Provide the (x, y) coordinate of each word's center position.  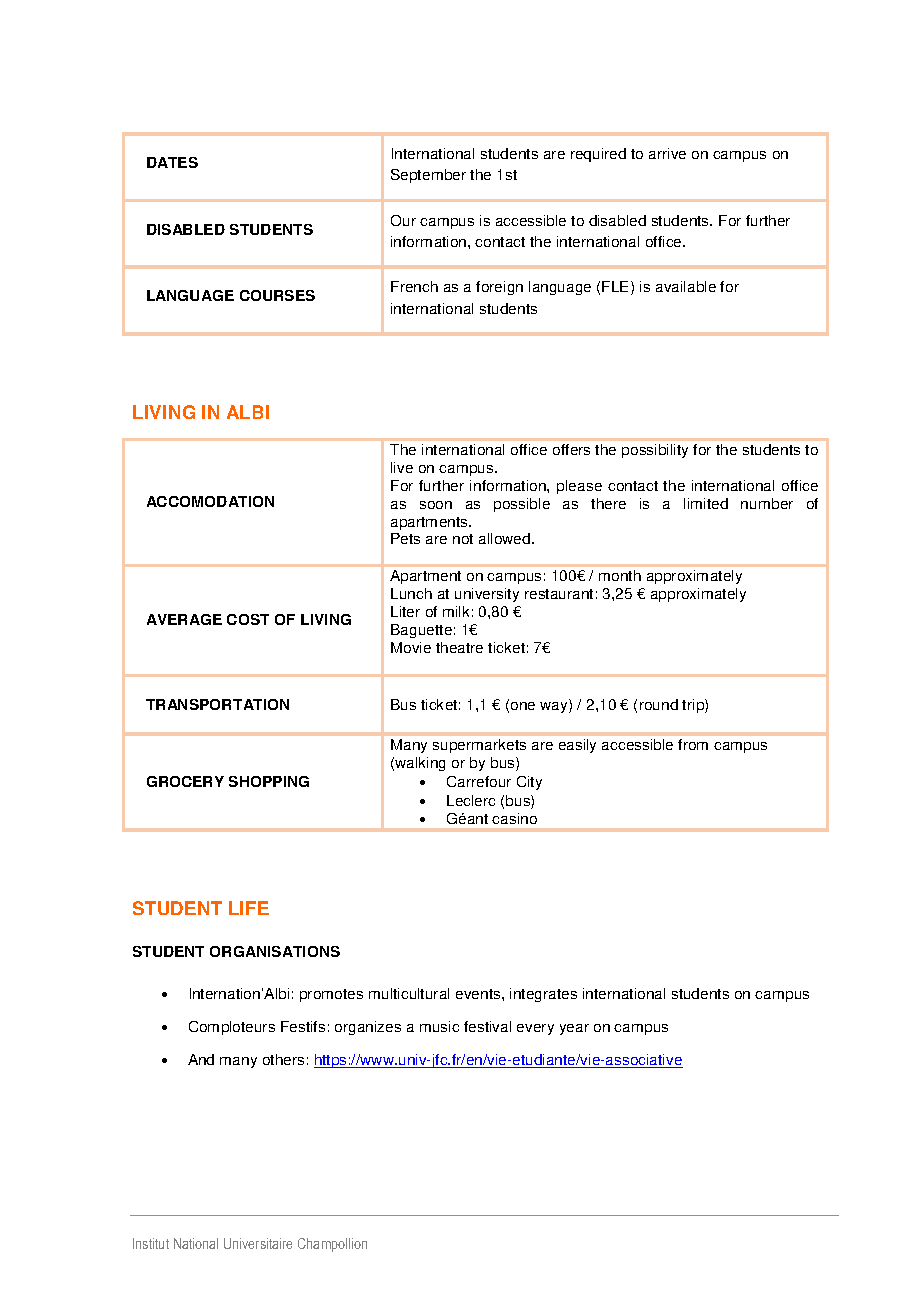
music (439, 1026)
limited (706, 503)
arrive (667, 153)
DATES (172, 162)
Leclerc (471, 800)
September (428, 176)
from (693, 744)
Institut (151, 1243)
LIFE (249, 908)
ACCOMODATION (210, 501)
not (463, 539)
